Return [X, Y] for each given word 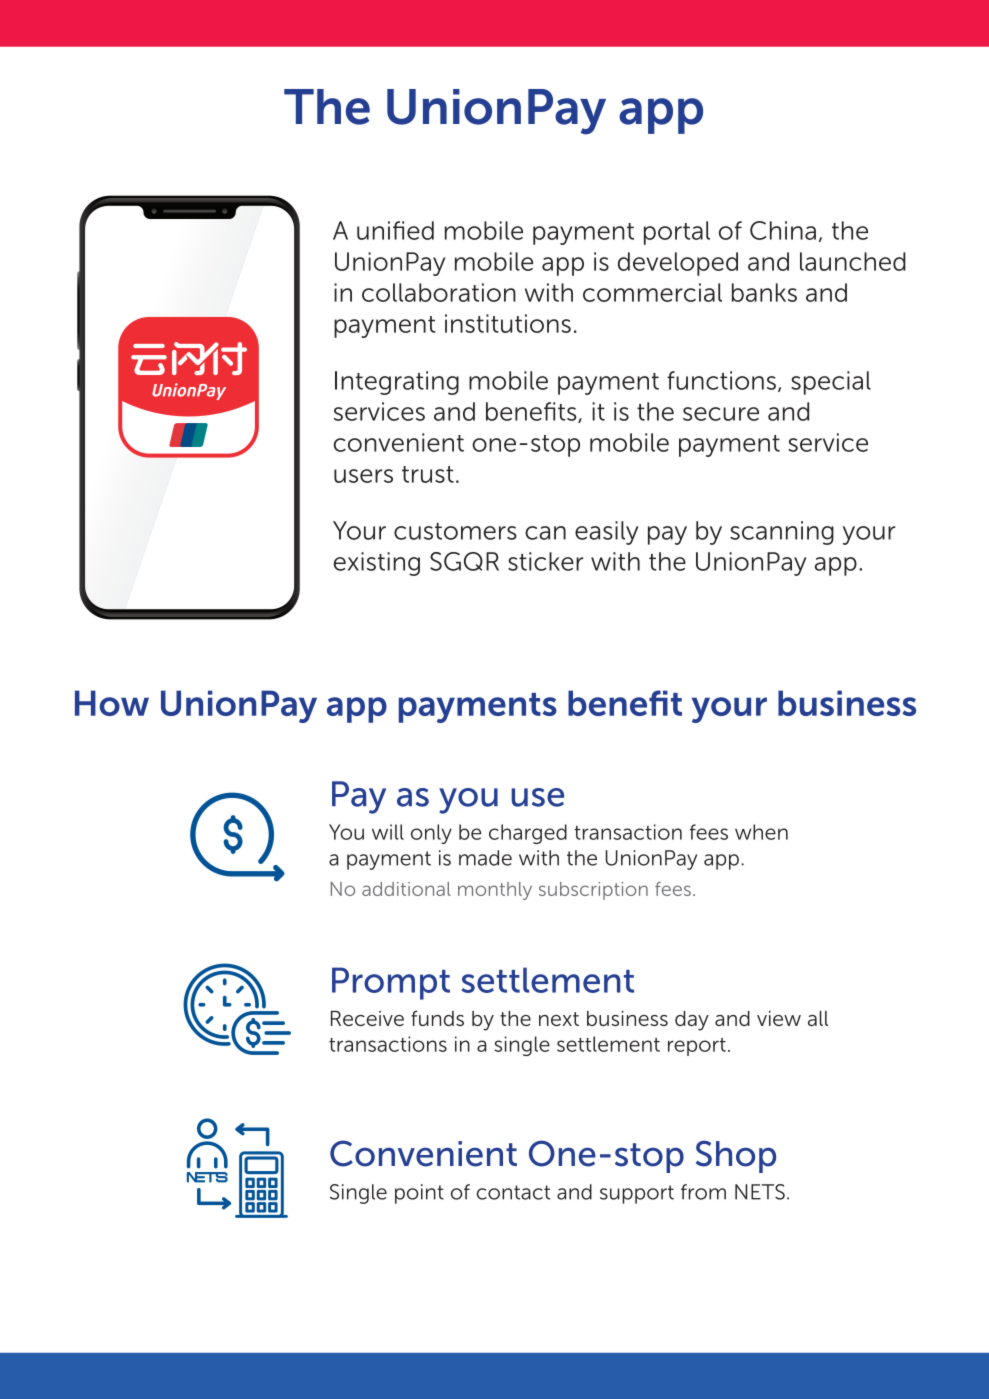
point [419, 1194]
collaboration [439, 292]
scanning [782, 533]
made [485, 858]
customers [455, 531]
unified [395, 230]
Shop [736, 1156]
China [783, 230]
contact [513, 1192]
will [388, 832]
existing [377, 564]
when [761, 832]
